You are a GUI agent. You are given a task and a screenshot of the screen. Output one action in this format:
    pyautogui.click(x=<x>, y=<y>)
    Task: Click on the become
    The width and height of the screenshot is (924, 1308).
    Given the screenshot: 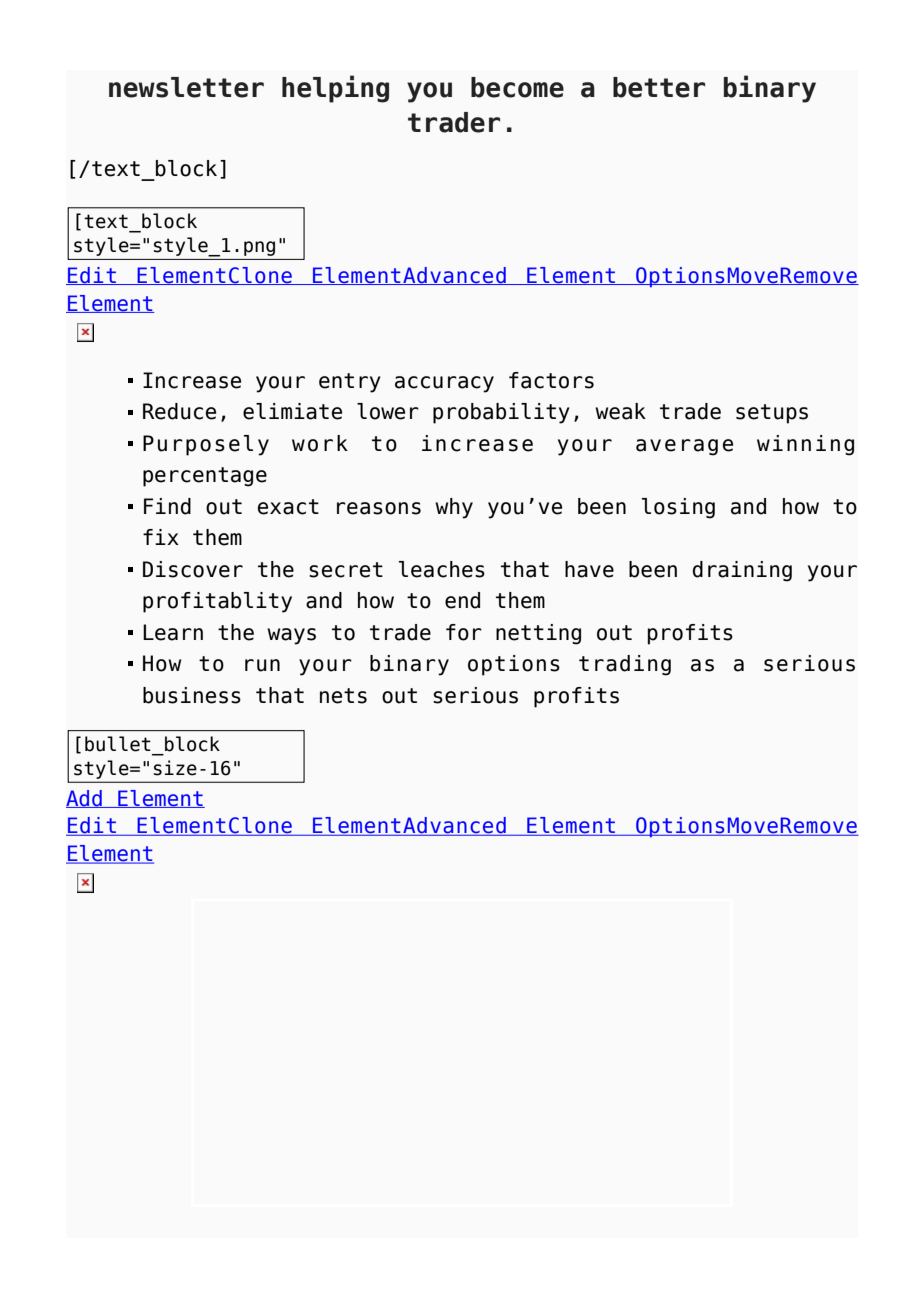 What is the action you would take?
    pyautogui.click(x=517, y=87)
